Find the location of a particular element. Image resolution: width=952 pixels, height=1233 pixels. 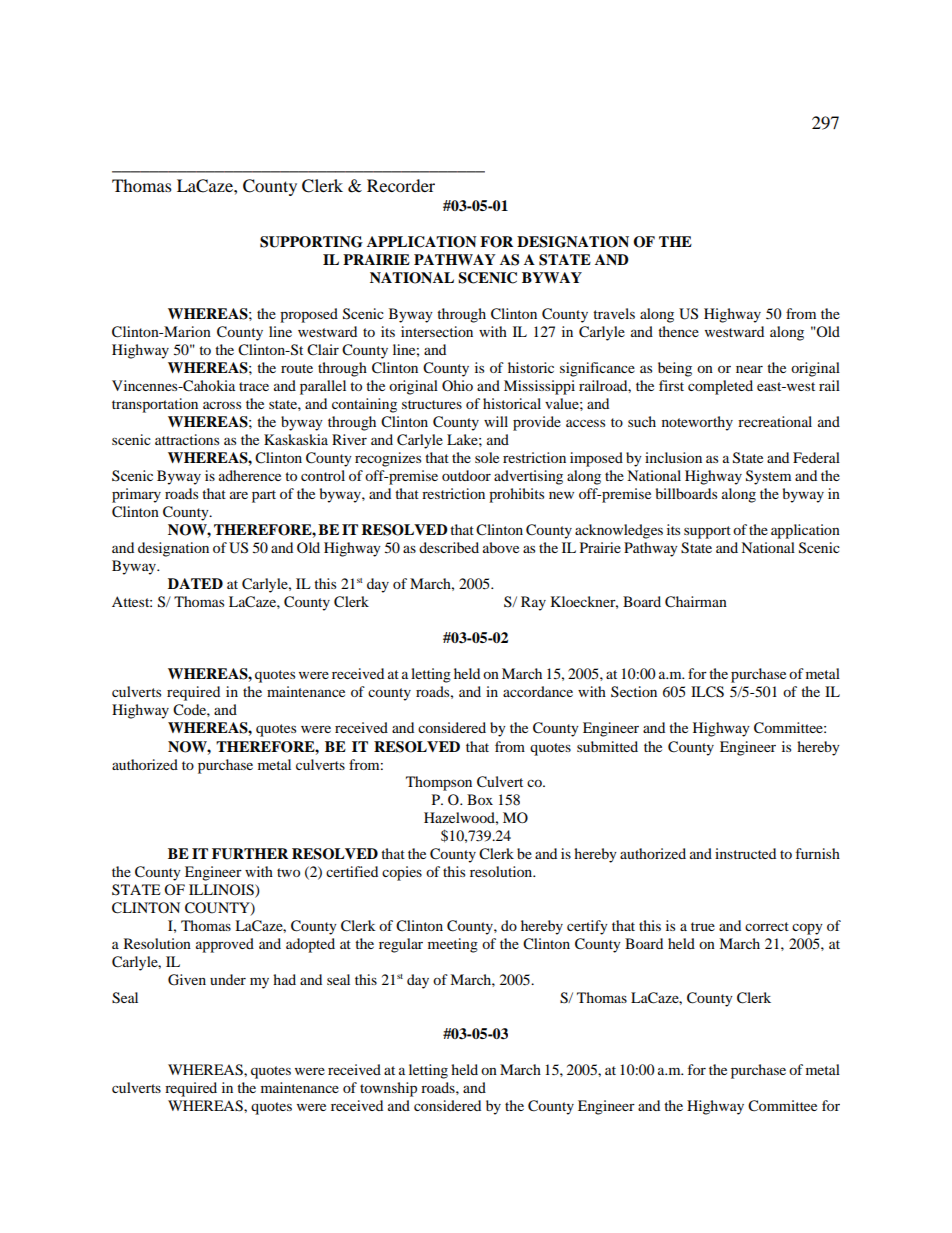

outdoor is located at coordinates (466, 475).
